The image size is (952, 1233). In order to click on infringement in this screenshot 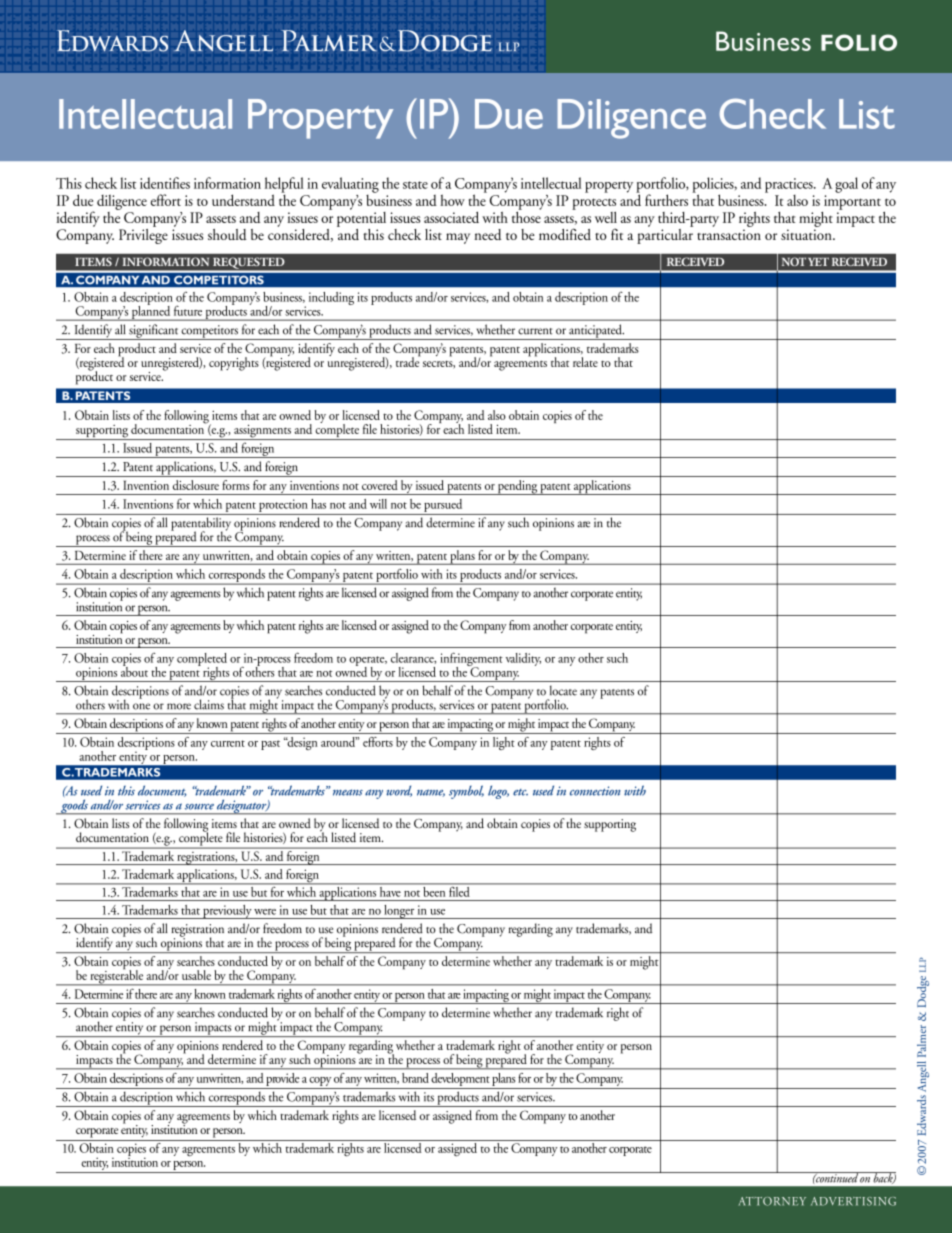, I will do `click(471, 660)`.
